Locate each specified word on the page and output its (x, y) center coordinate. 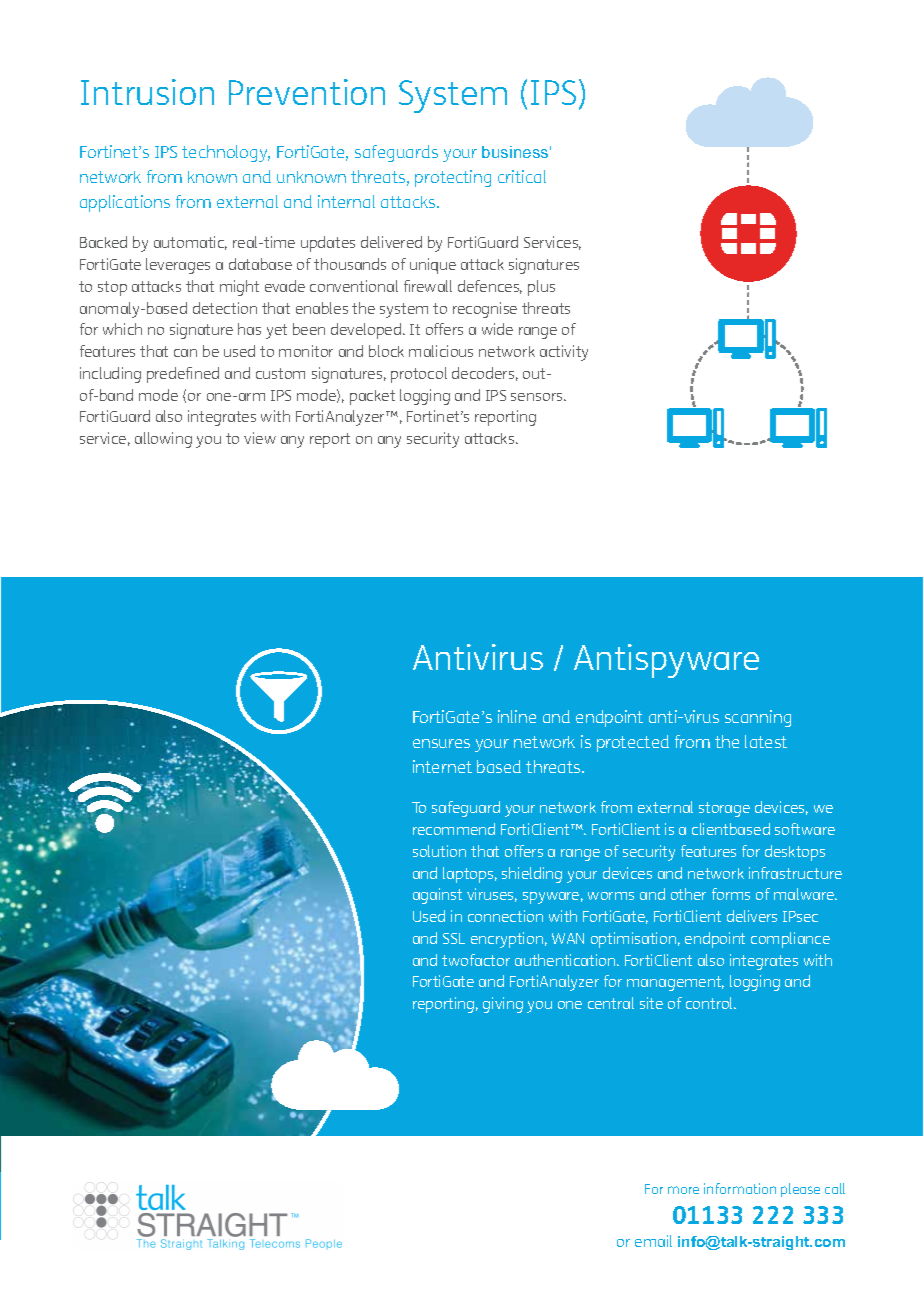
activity (564, 353)
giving (503, 1005)
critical (522, 176)
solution (439, 851)
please (800, 1190)
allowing (163, 440)
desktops (795, 853)
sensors (538, 397)
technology (226, 153)
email (653, 1241)
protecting (453, 178)
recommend (454, 829)
